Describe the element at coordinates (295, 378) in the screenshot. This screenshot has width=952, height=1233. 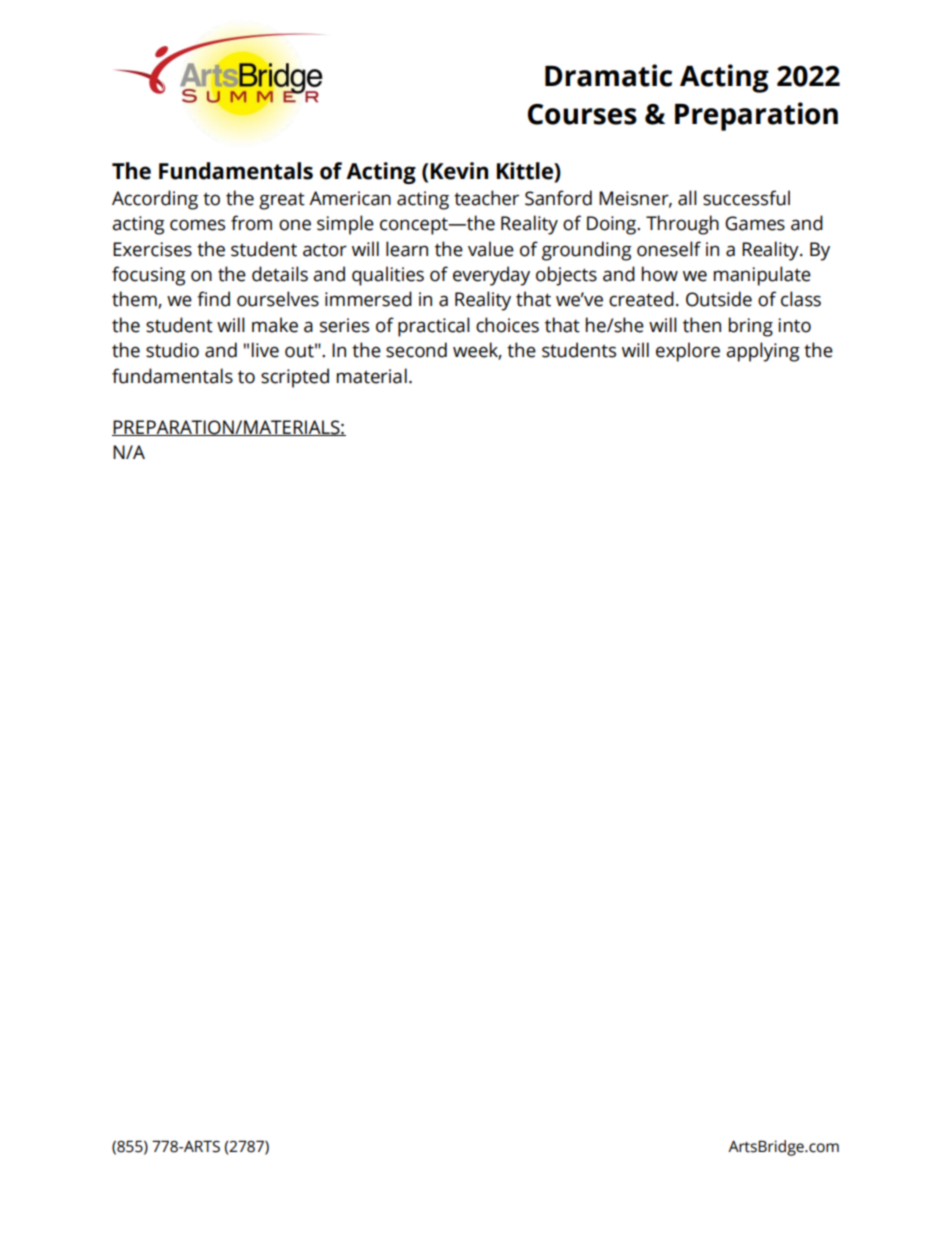
I see `scripted` at that location.
